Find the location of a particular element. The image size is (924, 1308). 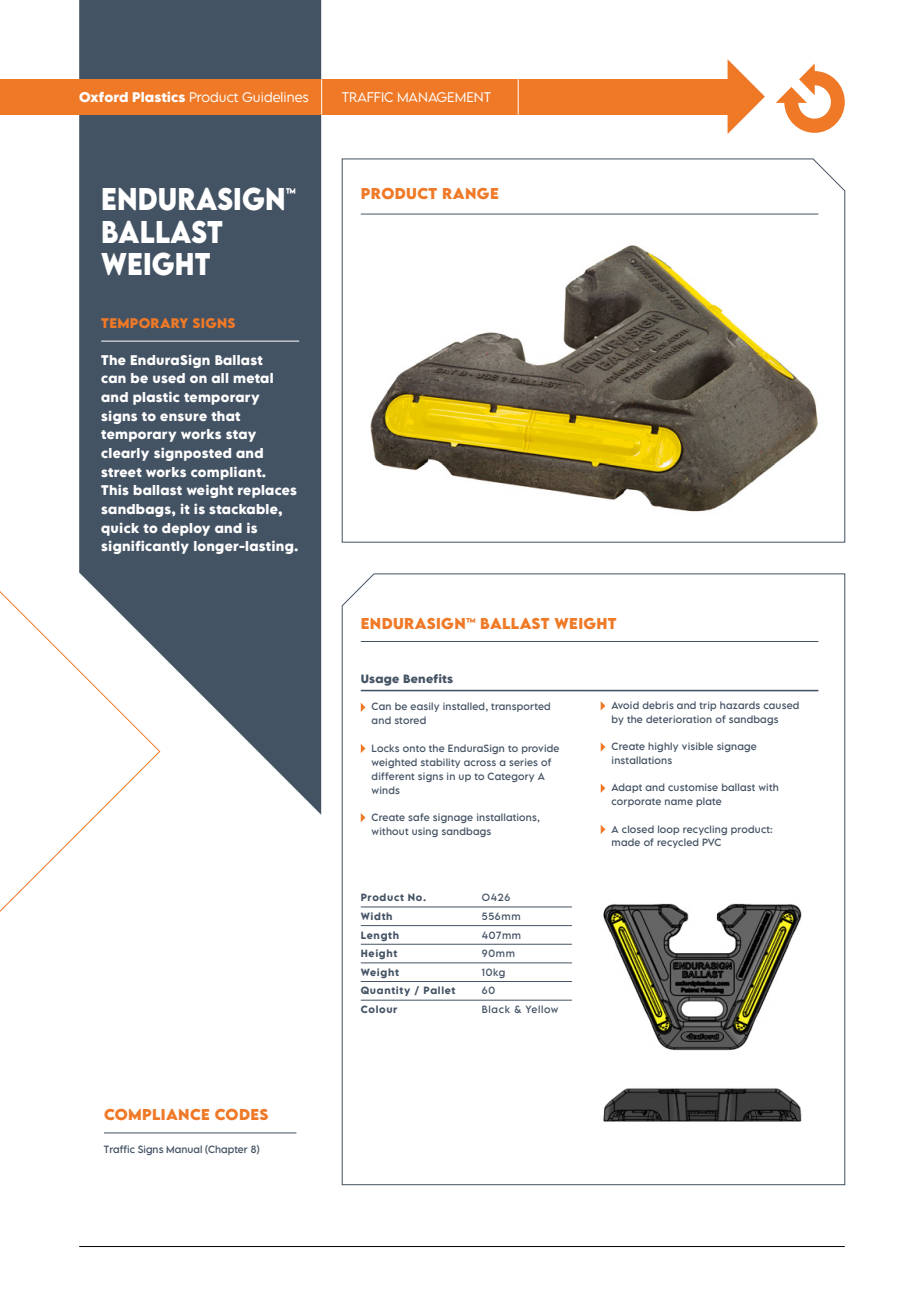

Oxford is located at coordinates (103, 97).
